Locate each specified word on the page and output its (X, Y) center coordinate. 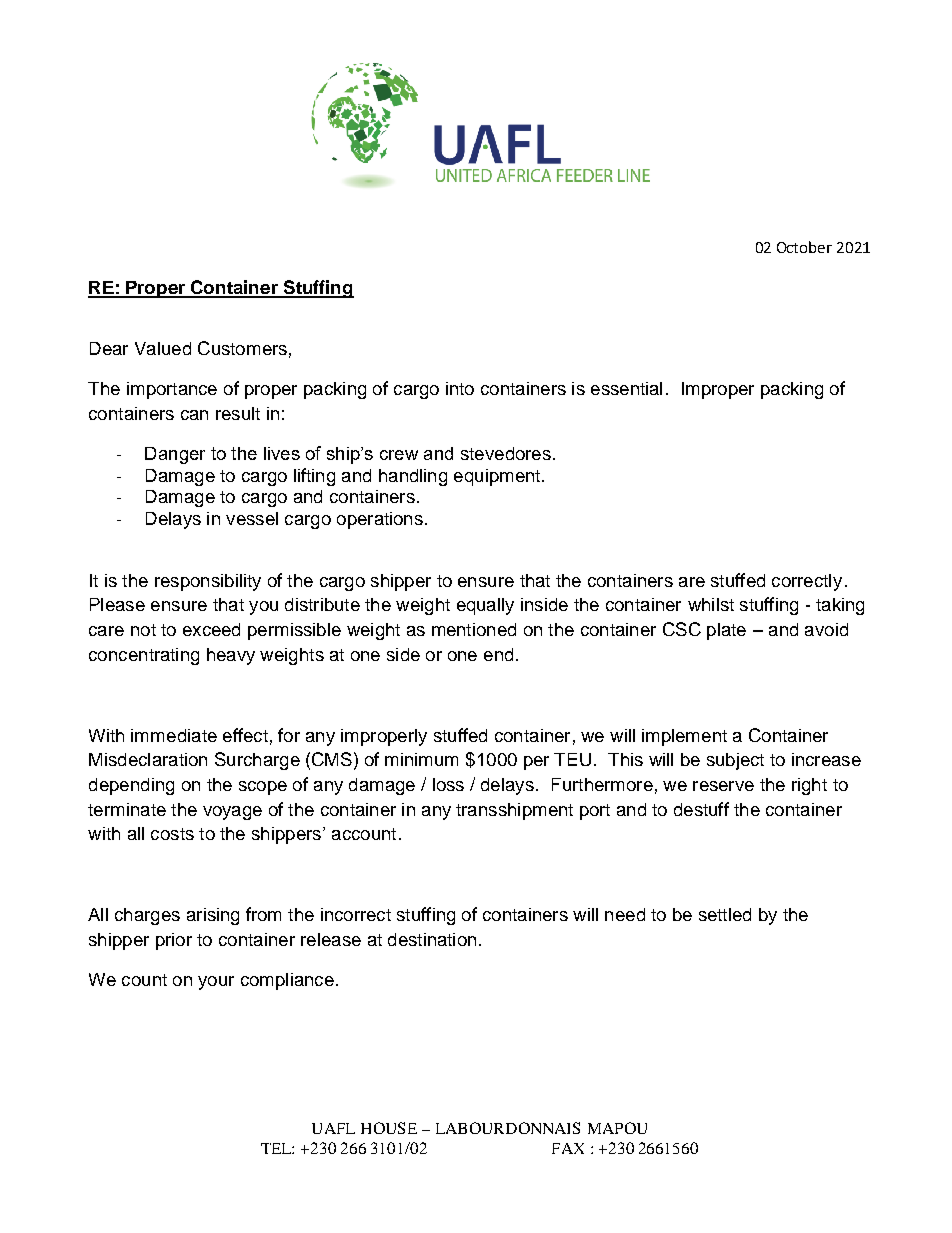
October (804, 247)
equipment (497, 477)
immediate (174, 735)
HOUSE (389, 1128)
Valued (163, 348)
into (460, 388)
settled (725, 914)
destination (432, 939)
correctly (807, 582)
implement (684, 737)
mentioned (474, 629)
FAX (568, 1148)
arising (213, 916)
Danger (175, 455)
